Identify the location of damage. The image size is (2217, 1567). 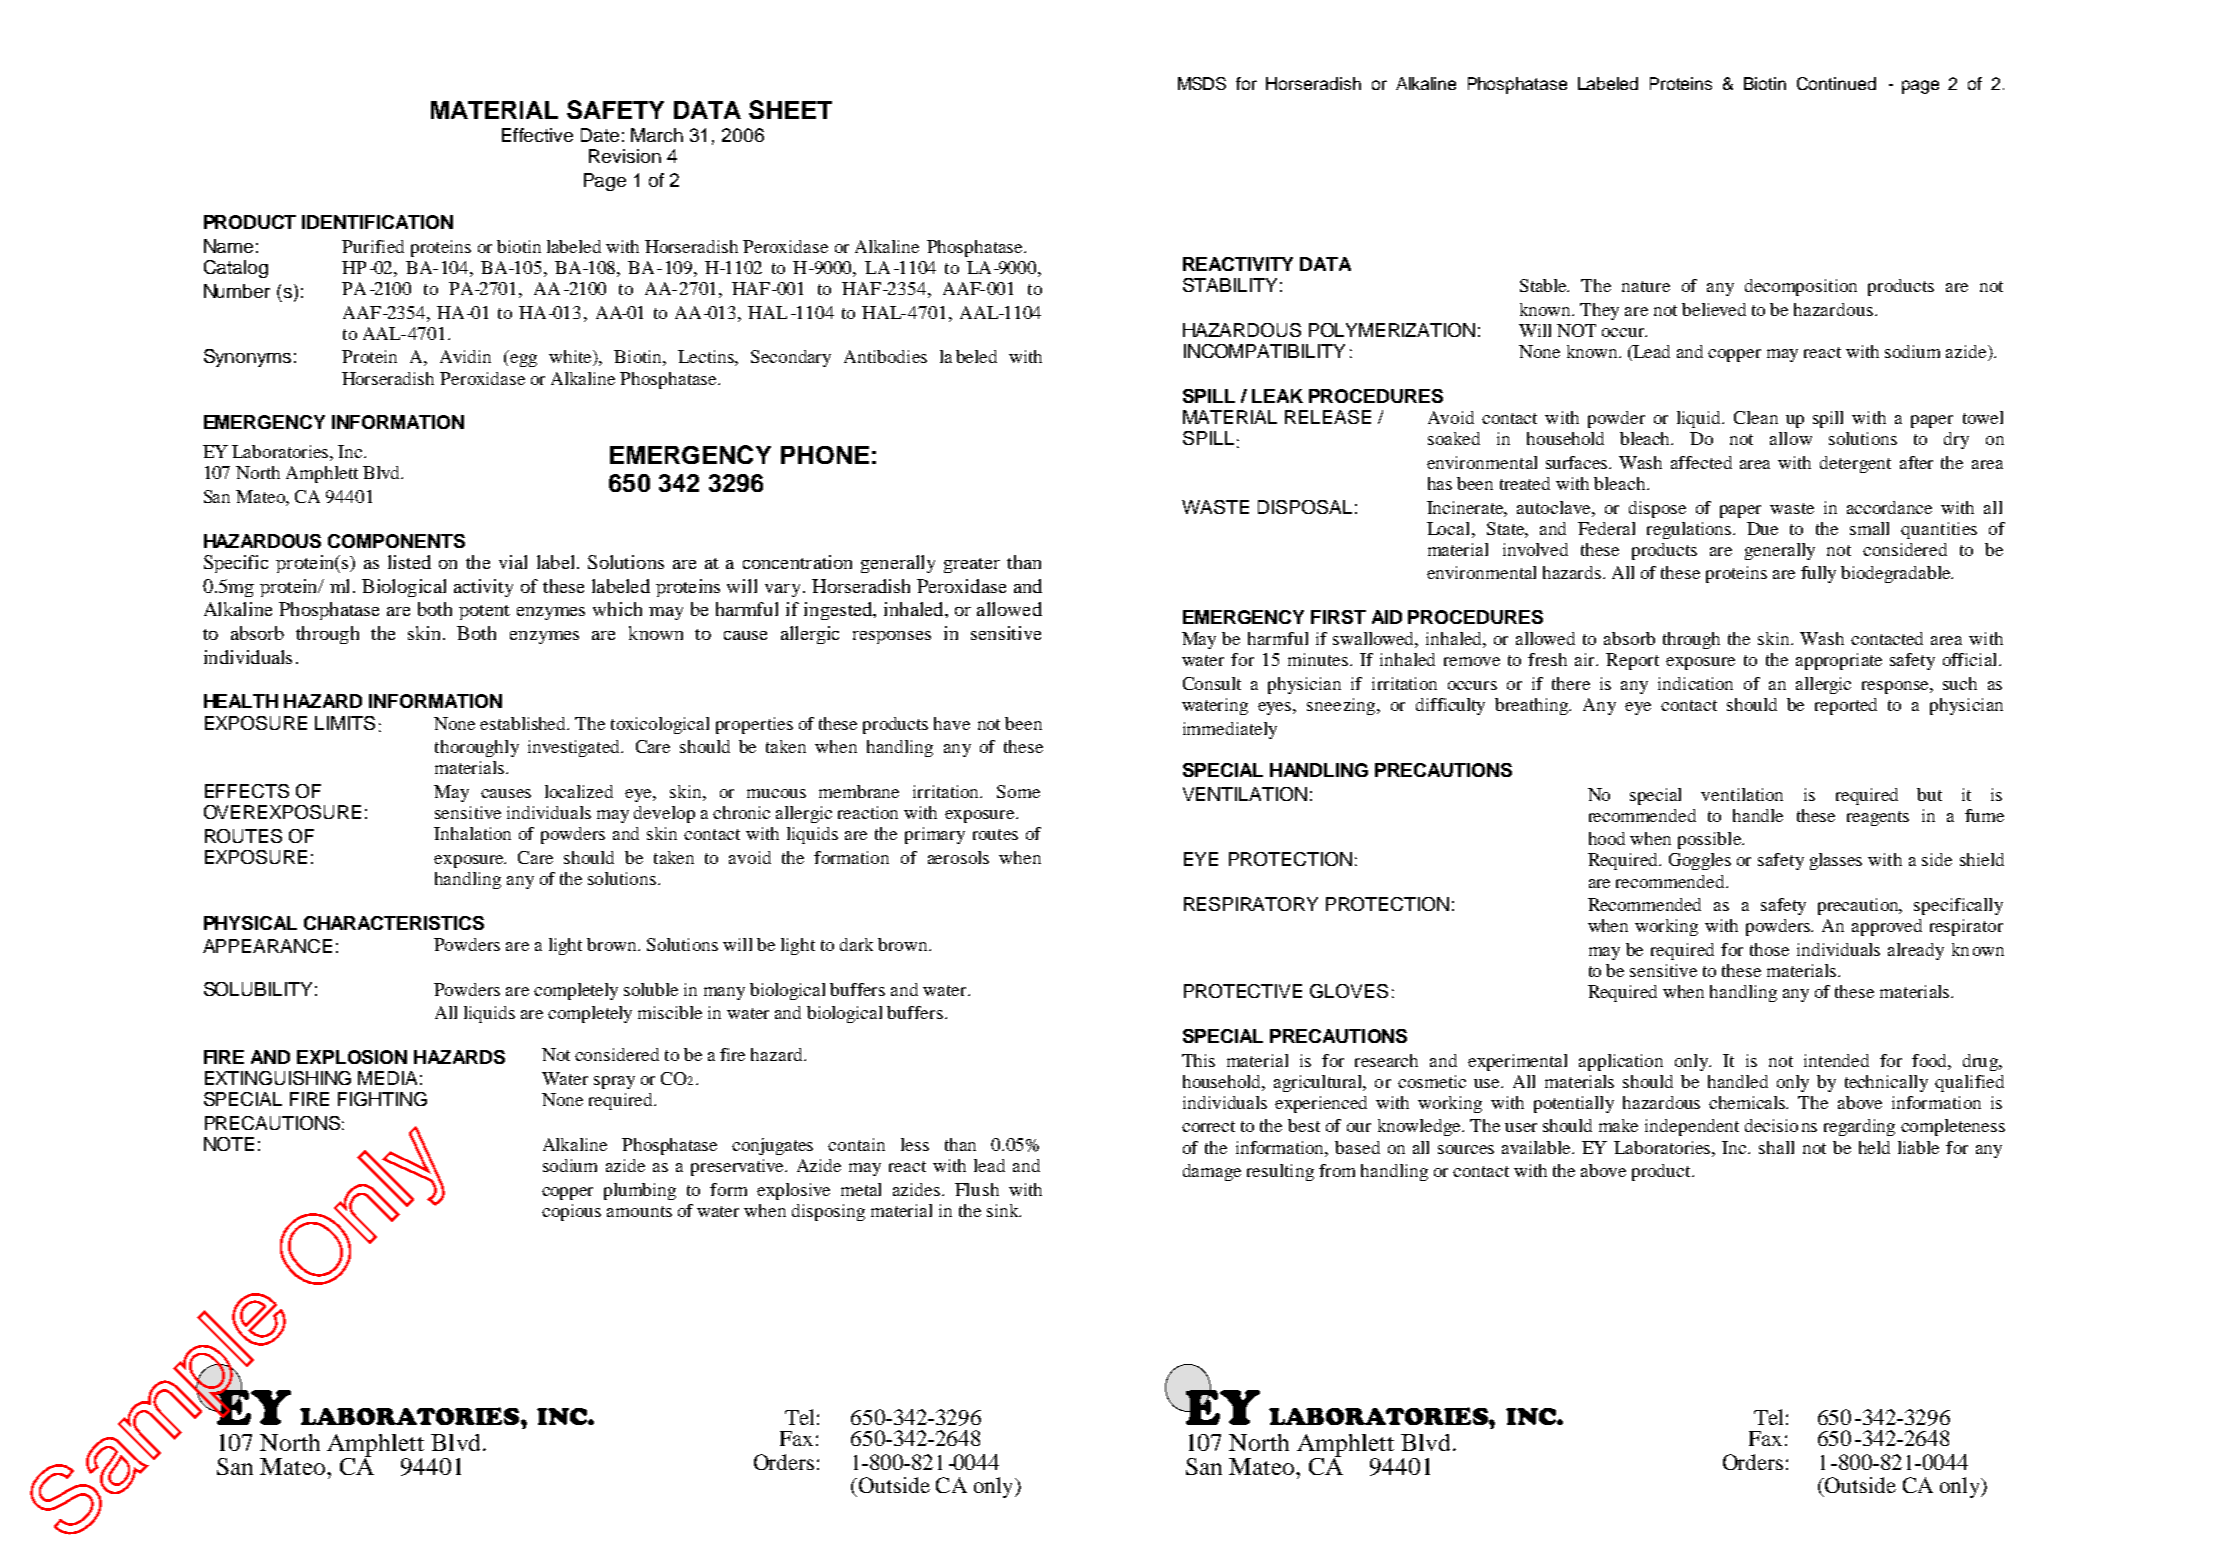
(1212, 1172).
